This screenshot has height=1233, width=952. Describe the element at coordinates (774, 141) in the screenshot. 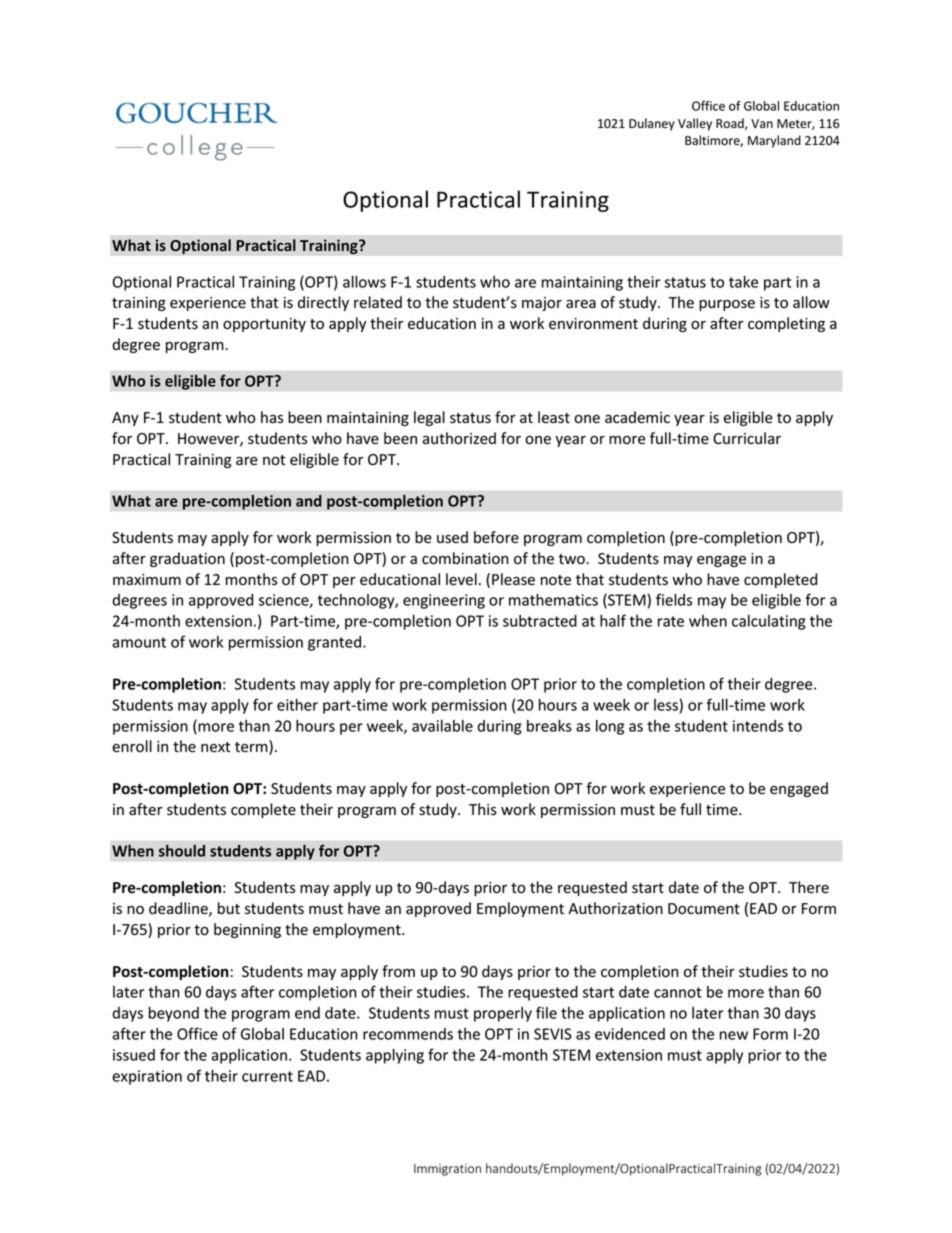

I see `Maryland` at that location.
